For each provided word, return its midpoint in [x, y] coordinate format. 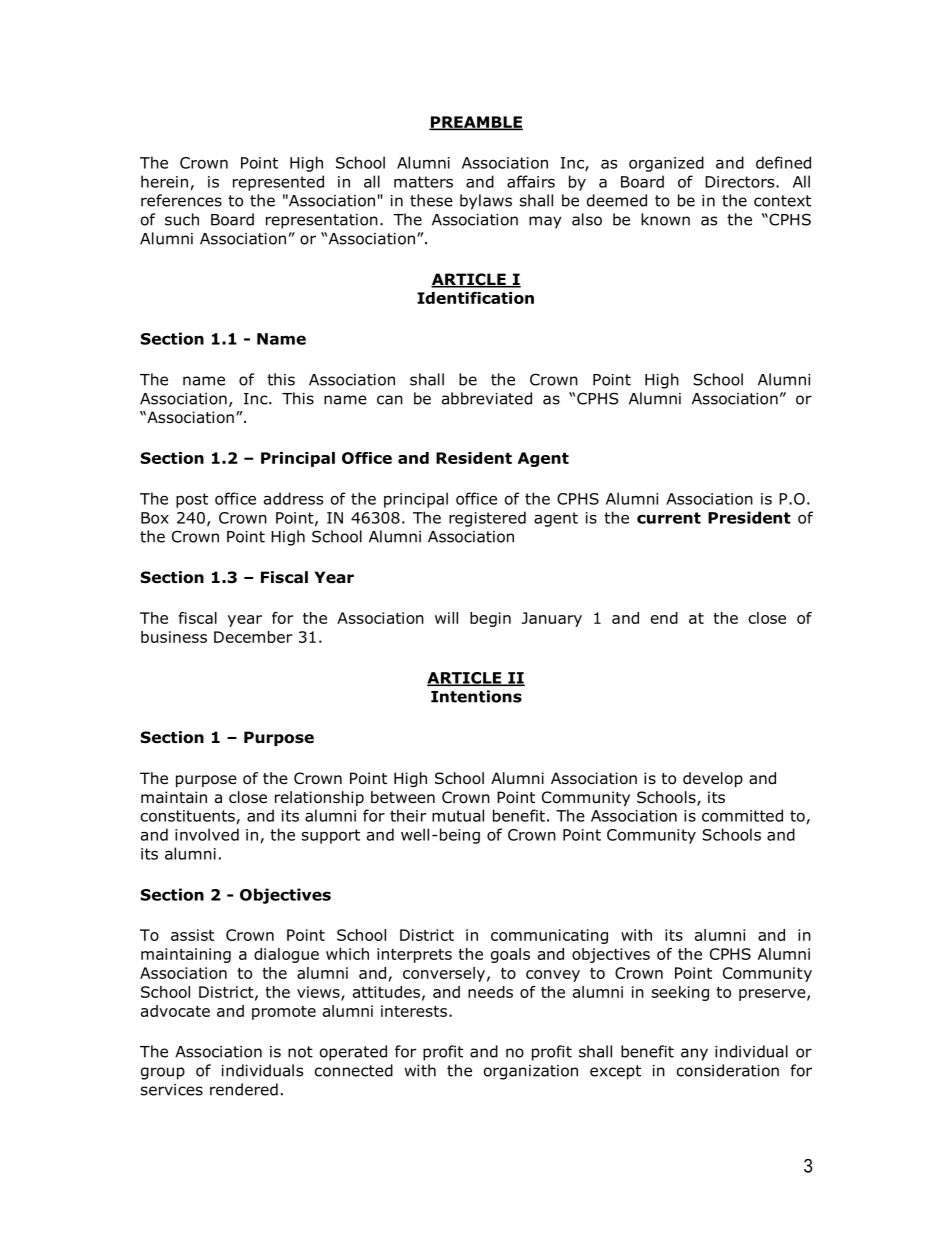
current [669, 518]
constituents [188, 816]
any [694, 1054]
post [192, 500]
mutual [458, 815]
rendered [244, 1089]
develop [713, 779]
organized [666, 164]
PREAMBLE [476, 123]
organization [531, 1072]
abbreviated [487, 398]
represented [278, 183]
